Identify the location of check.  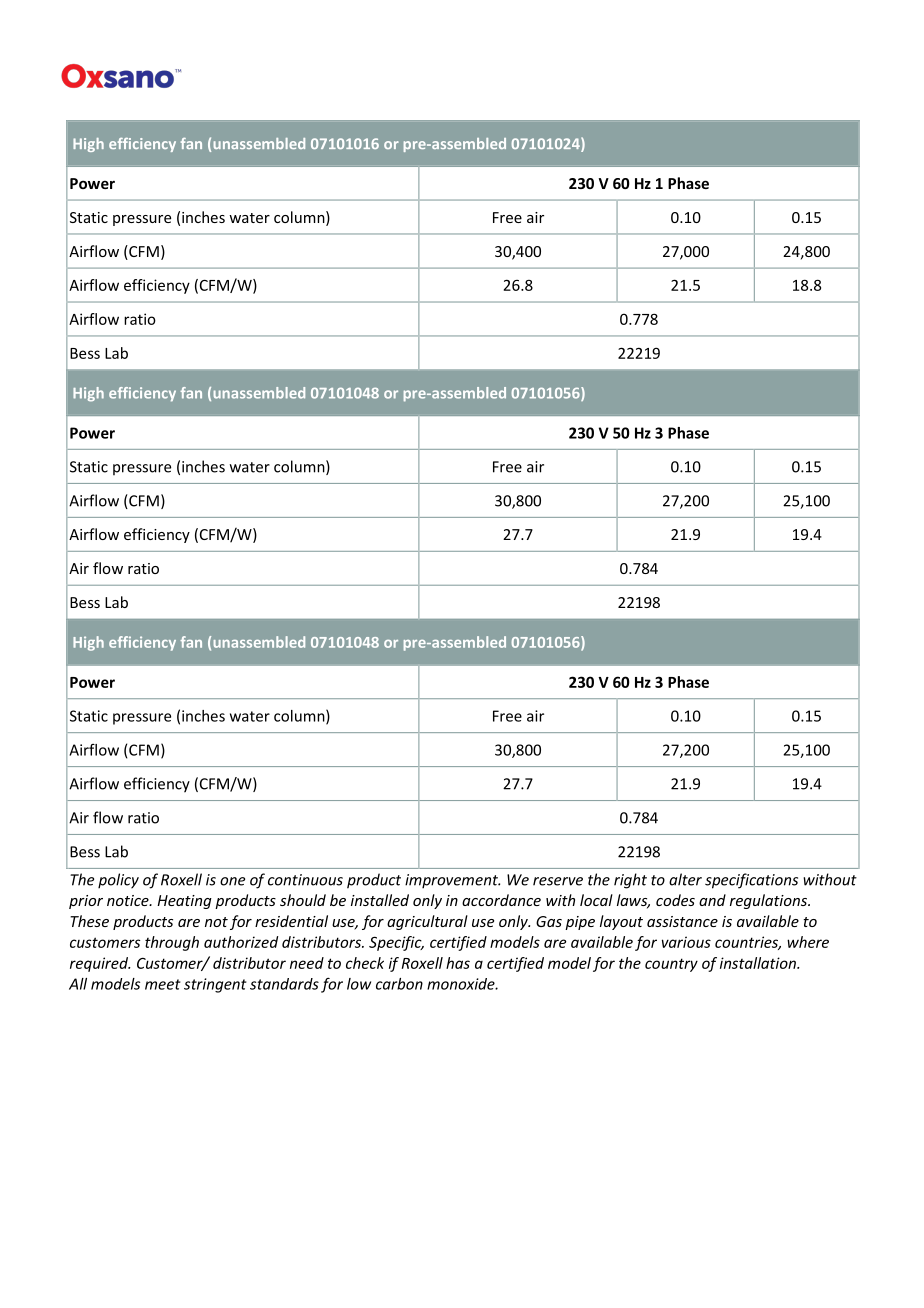
(365, 963).
